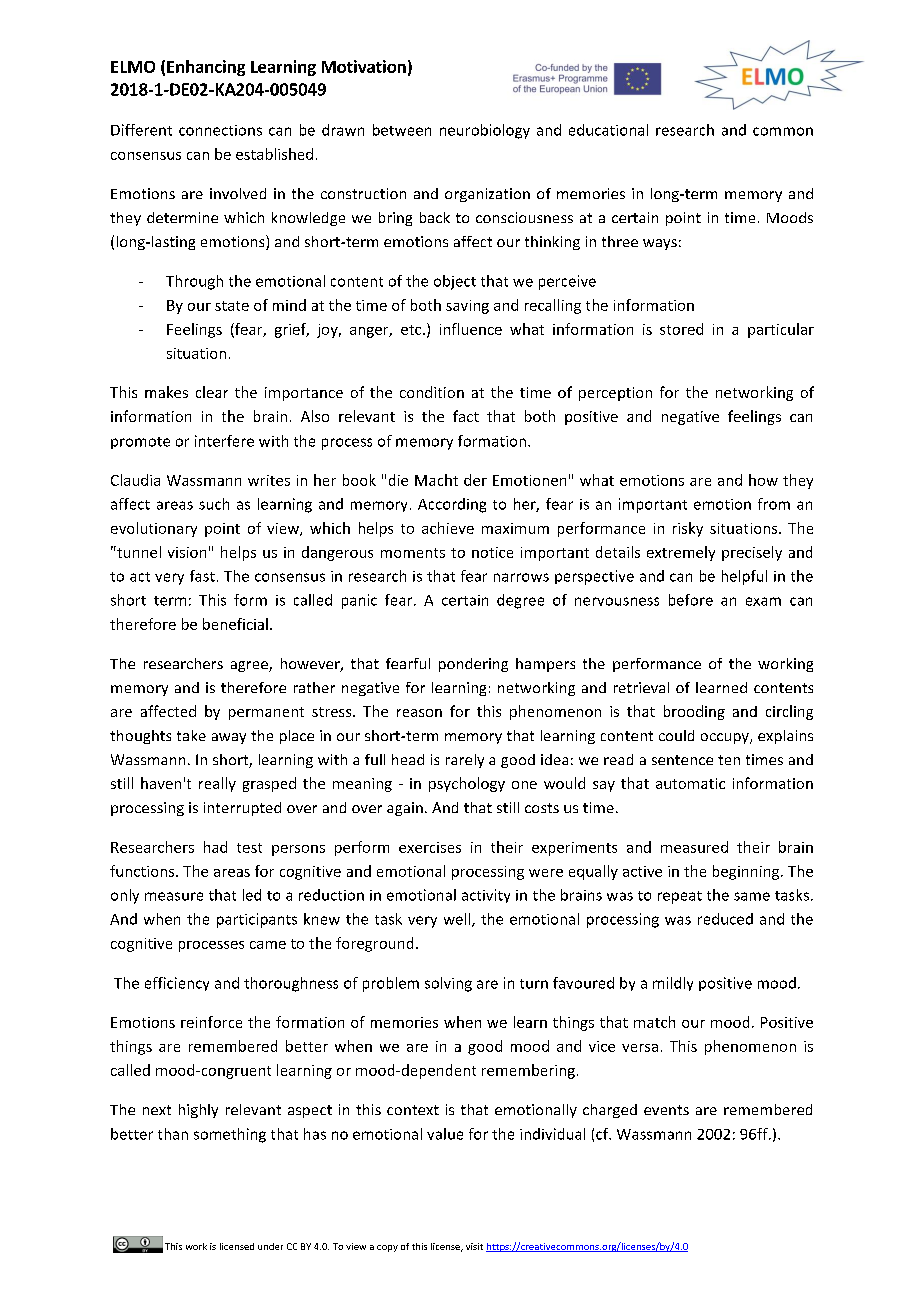  I want to click on reduced, so click(725, 919).
